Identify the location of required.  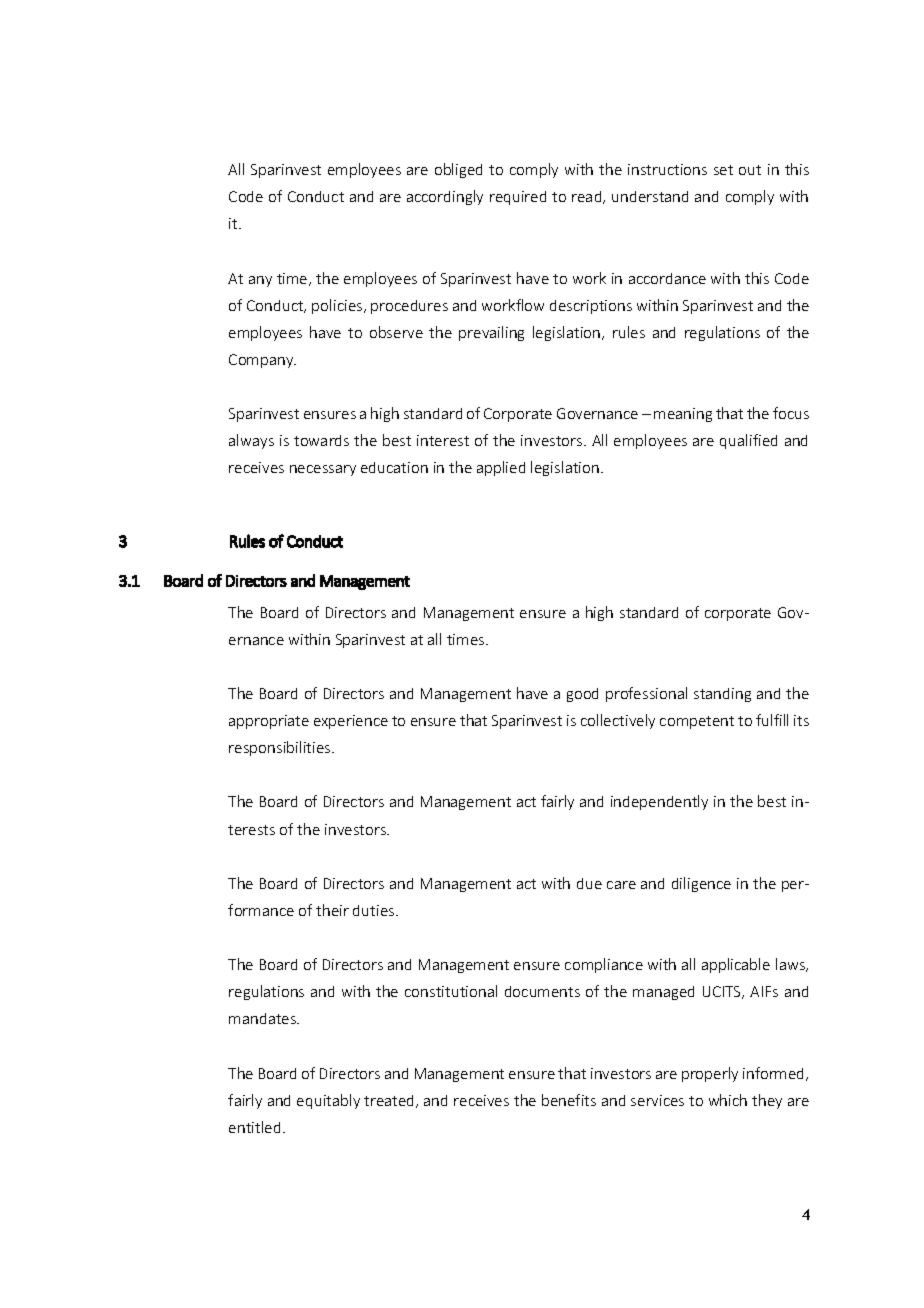
(518, 198).
